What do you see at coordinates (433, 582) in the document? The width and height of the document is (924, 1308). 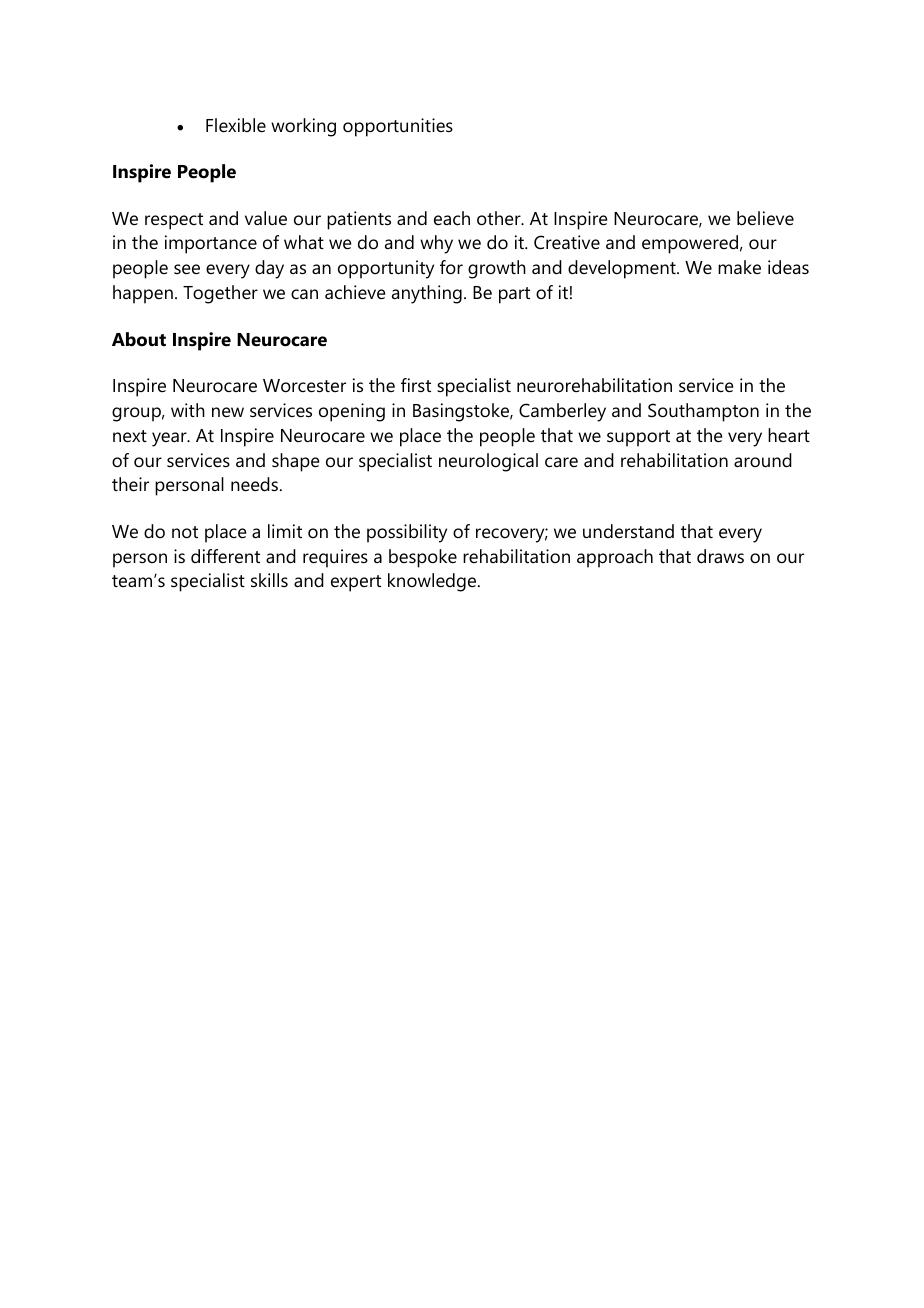 I see `knowledge` at bounding box center [433, 582].
